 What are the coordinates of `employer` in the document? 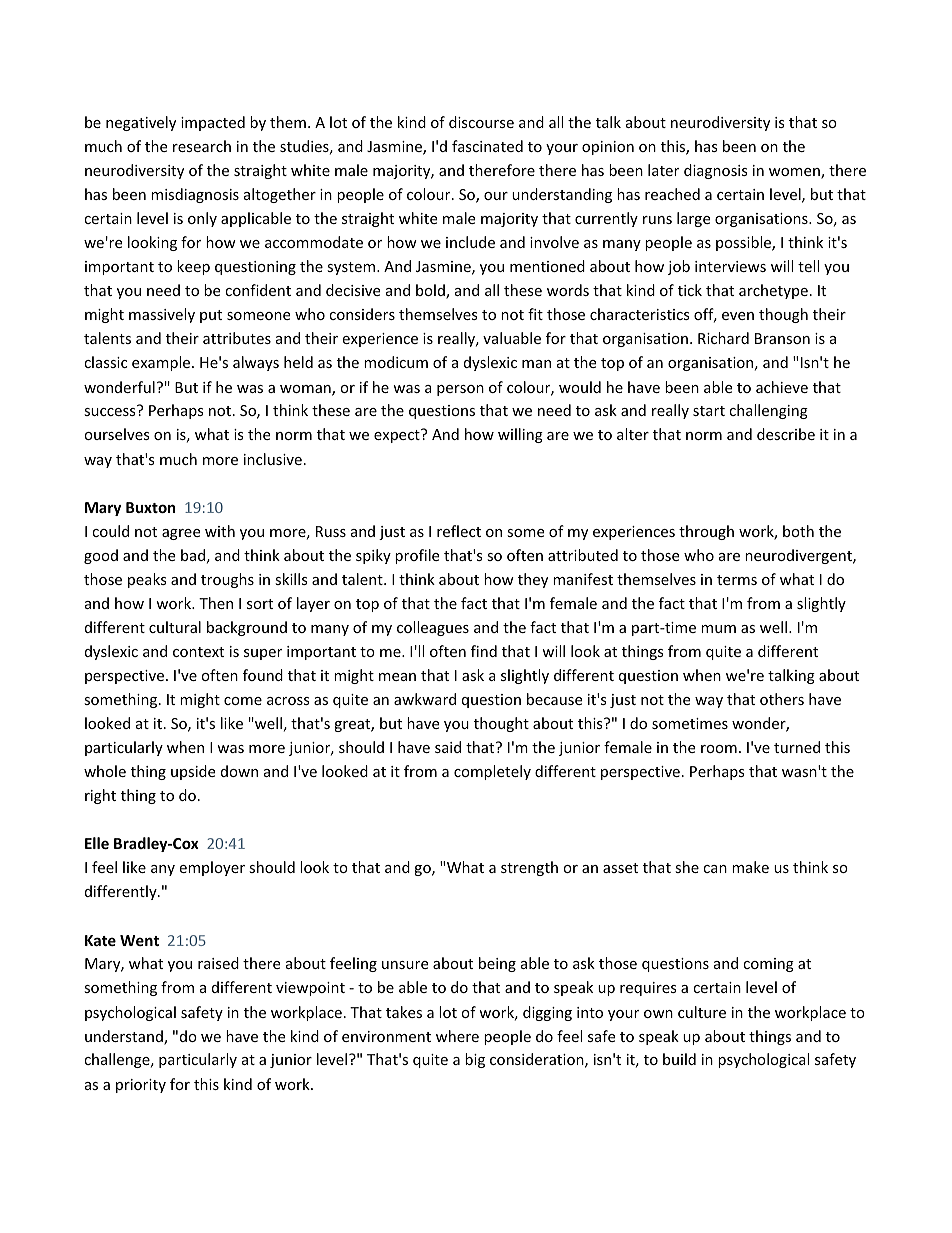 It's located at (212, 868).
